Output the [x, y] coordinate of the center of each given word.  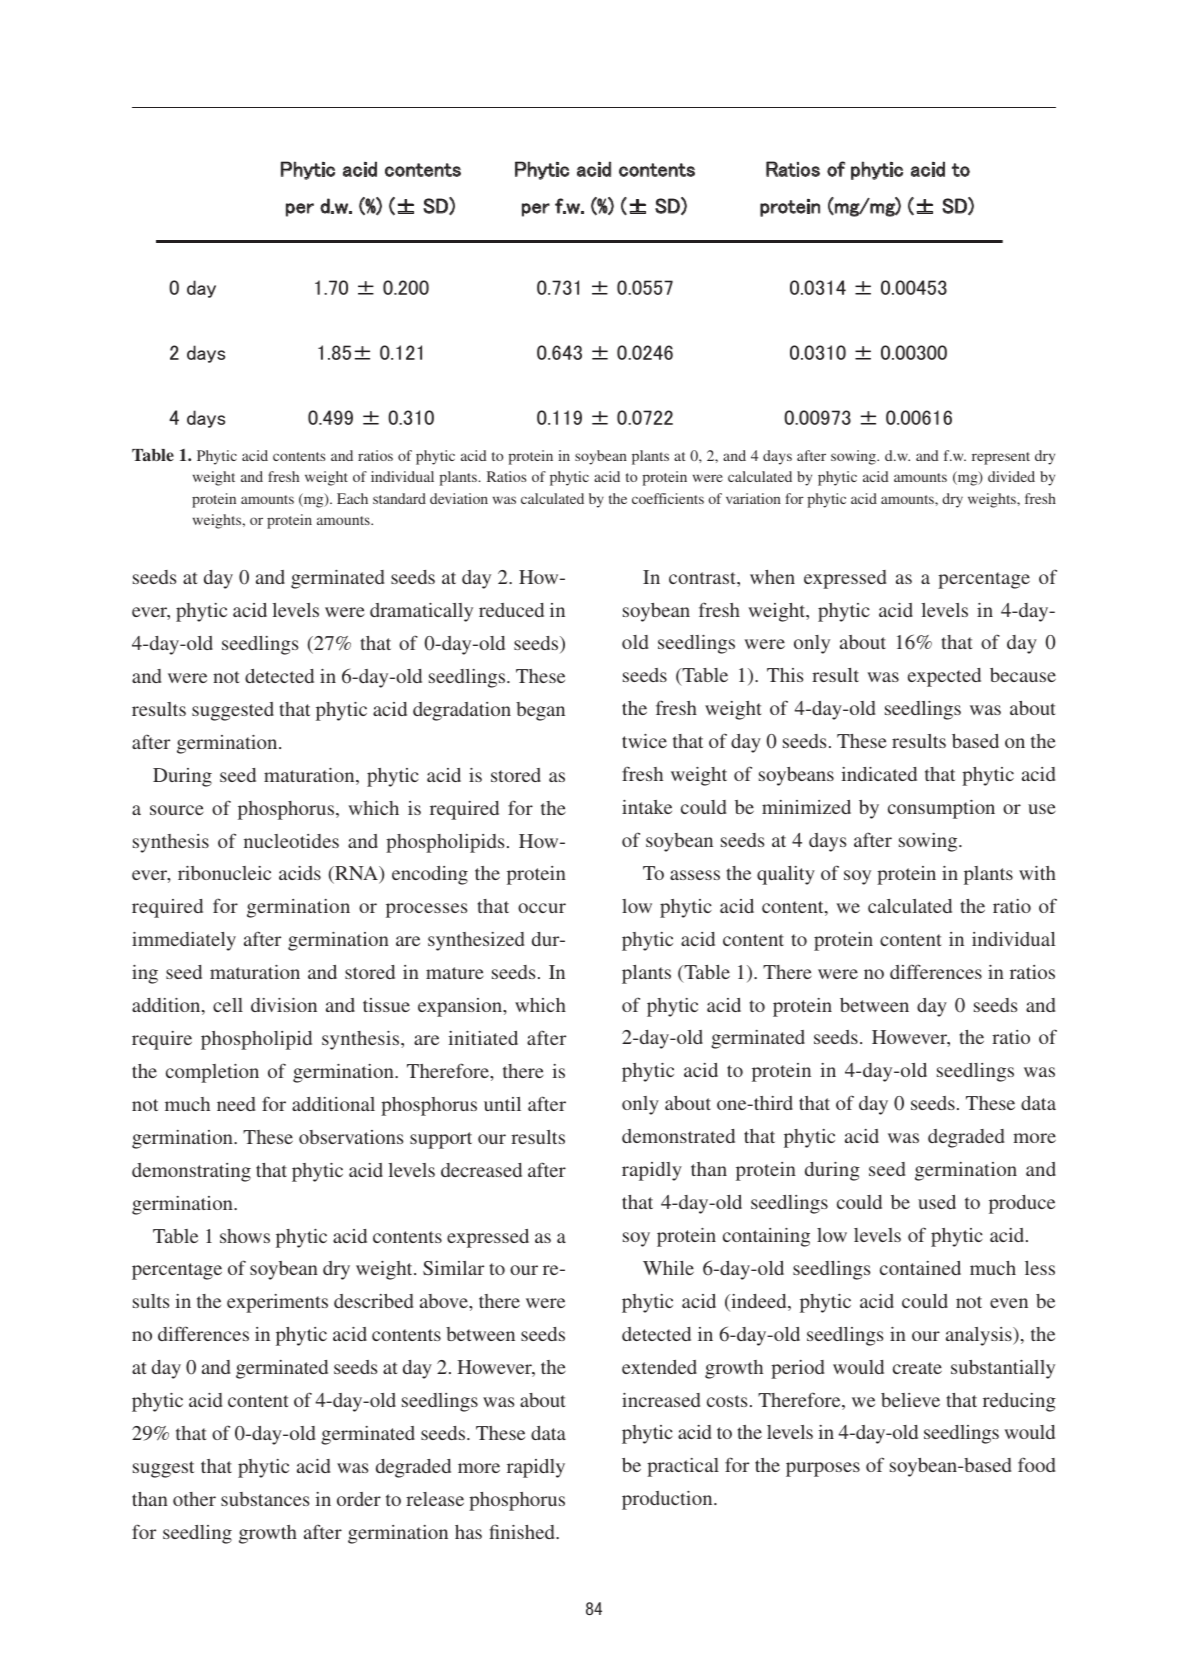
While [668, 1268]
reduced [511, 610]
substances [265, 1499]
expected [944, 677]
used [937, 1202]
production [668, 1500]
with [1037, 873]
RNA [356, 875]
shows [245, 1236]
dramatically [421, 612]
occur [542, 908]
